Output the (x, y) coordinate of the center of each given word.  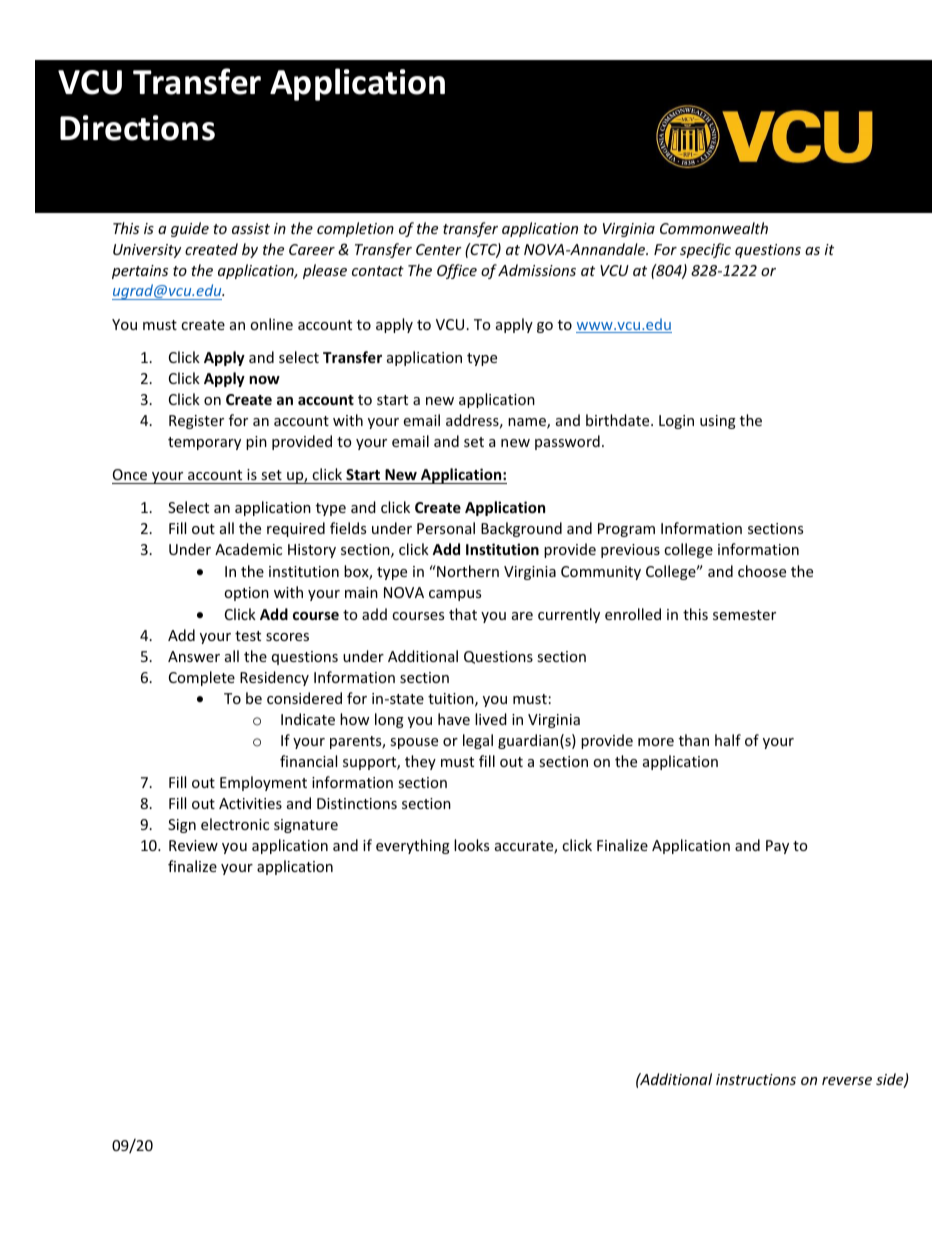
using (718, 422)
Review (193, 845)
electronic (235, 824)
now (264, 380)
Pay (777, 847)
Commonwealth (714, 228)
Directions (137, 128)
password (567, 442)
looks (471, 845)
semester (744, 615)
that (463, 614)
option (246, 594)
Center (439, 249)
